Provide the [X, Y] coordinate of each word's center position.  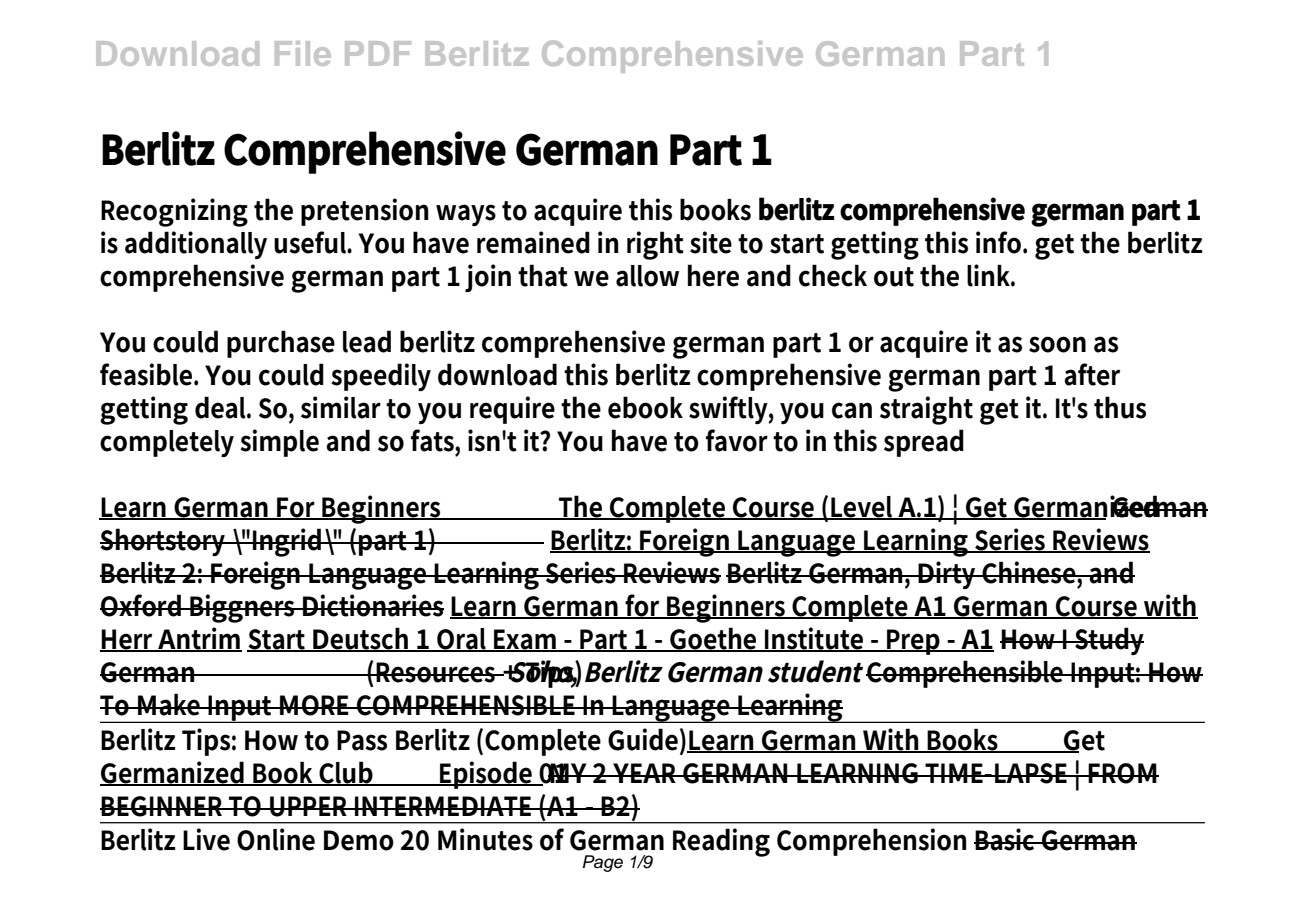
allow [647, 276]
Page [603, 863]
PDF [378, 53]
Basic [1006, 839]
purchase [281, 344]
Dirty [948, 575]
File [303, 53]
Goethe [714, 639]
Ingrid [287, 542]
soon [1057, 344]
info [1000, 242]
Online [276, 839]
